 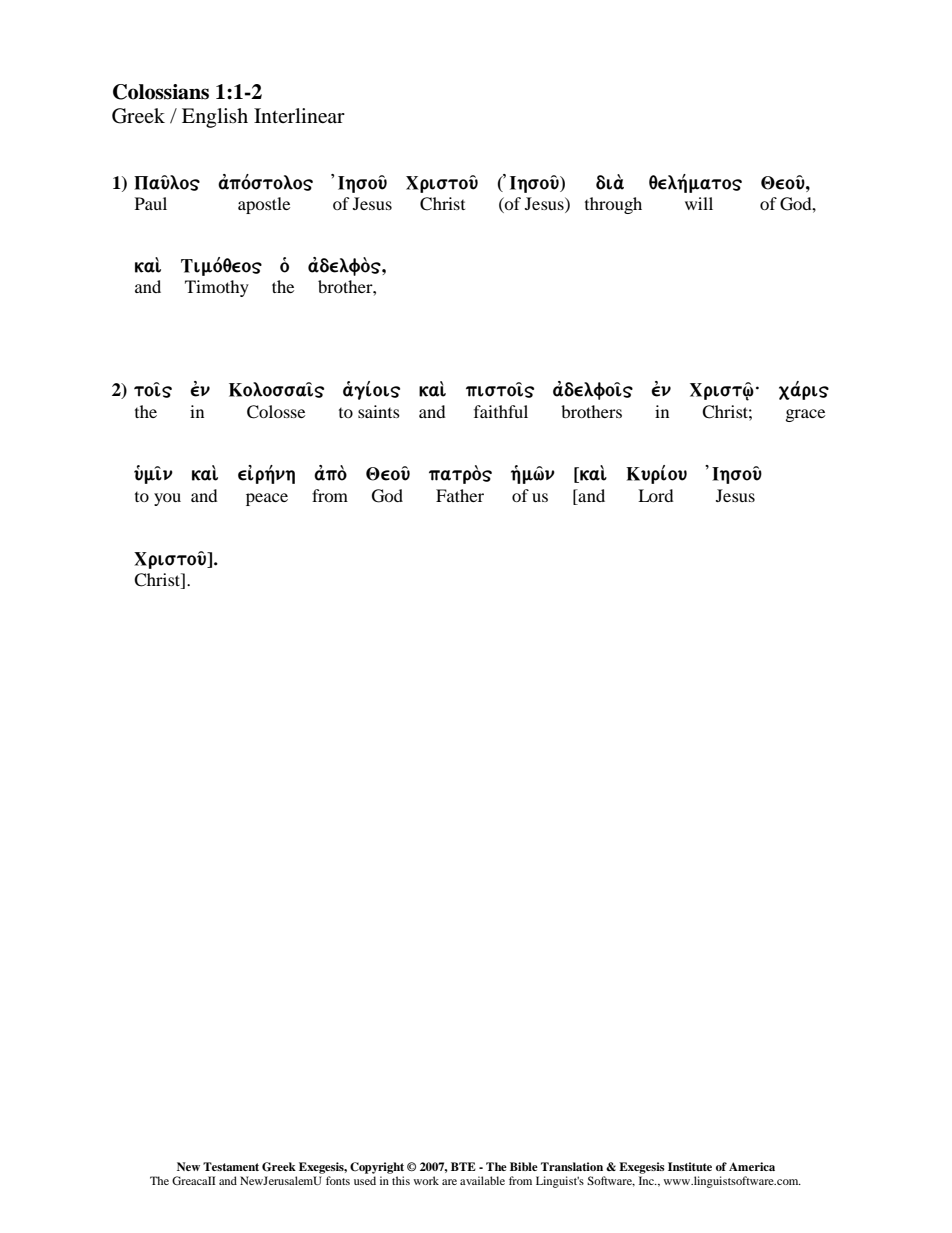 What do you see at coordinates (215, 118) in the screenshot?
I see `English` at bounding box center [215, 118].
